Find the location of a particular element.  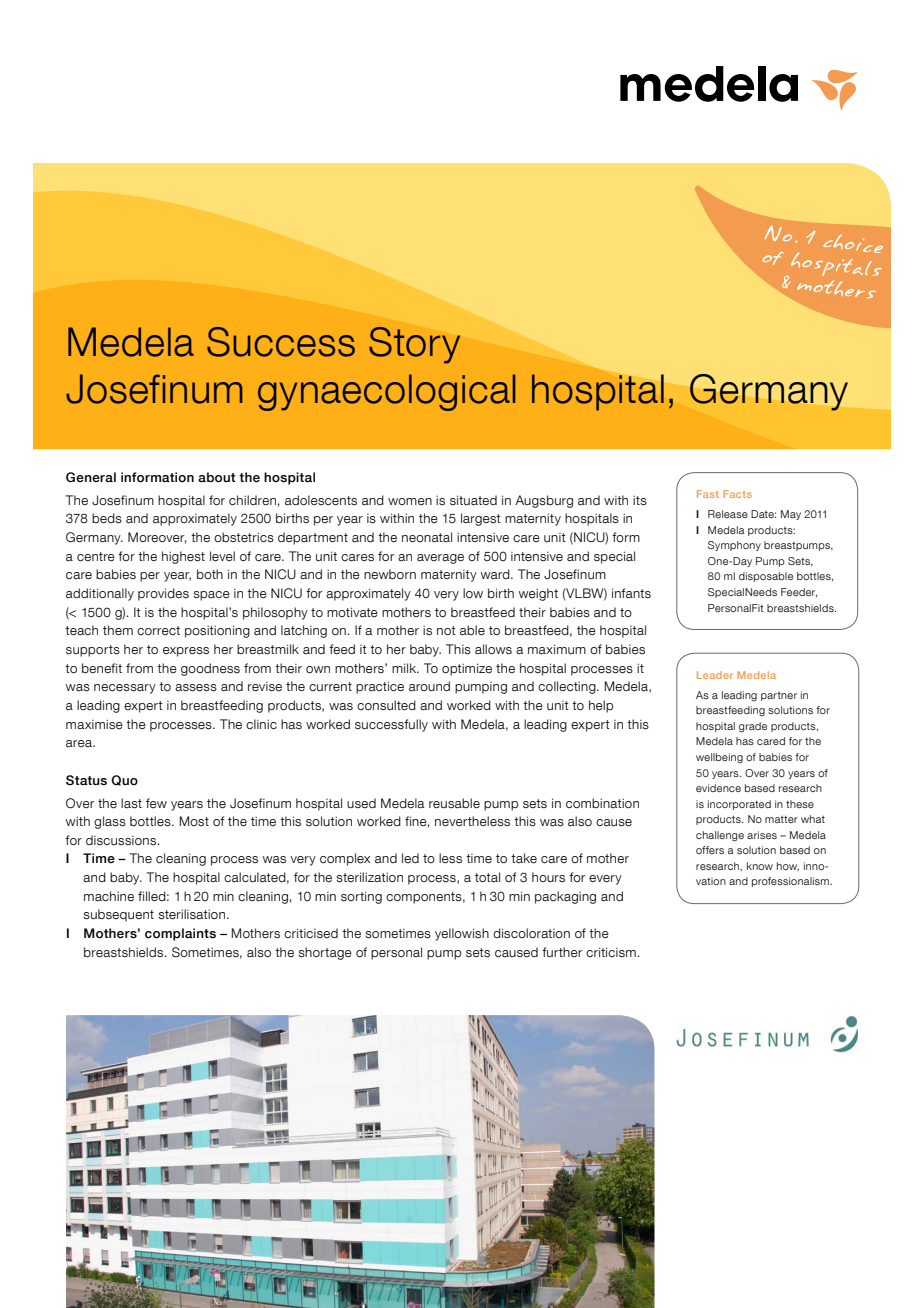

yellowish is located at coordinates (462, 934).
